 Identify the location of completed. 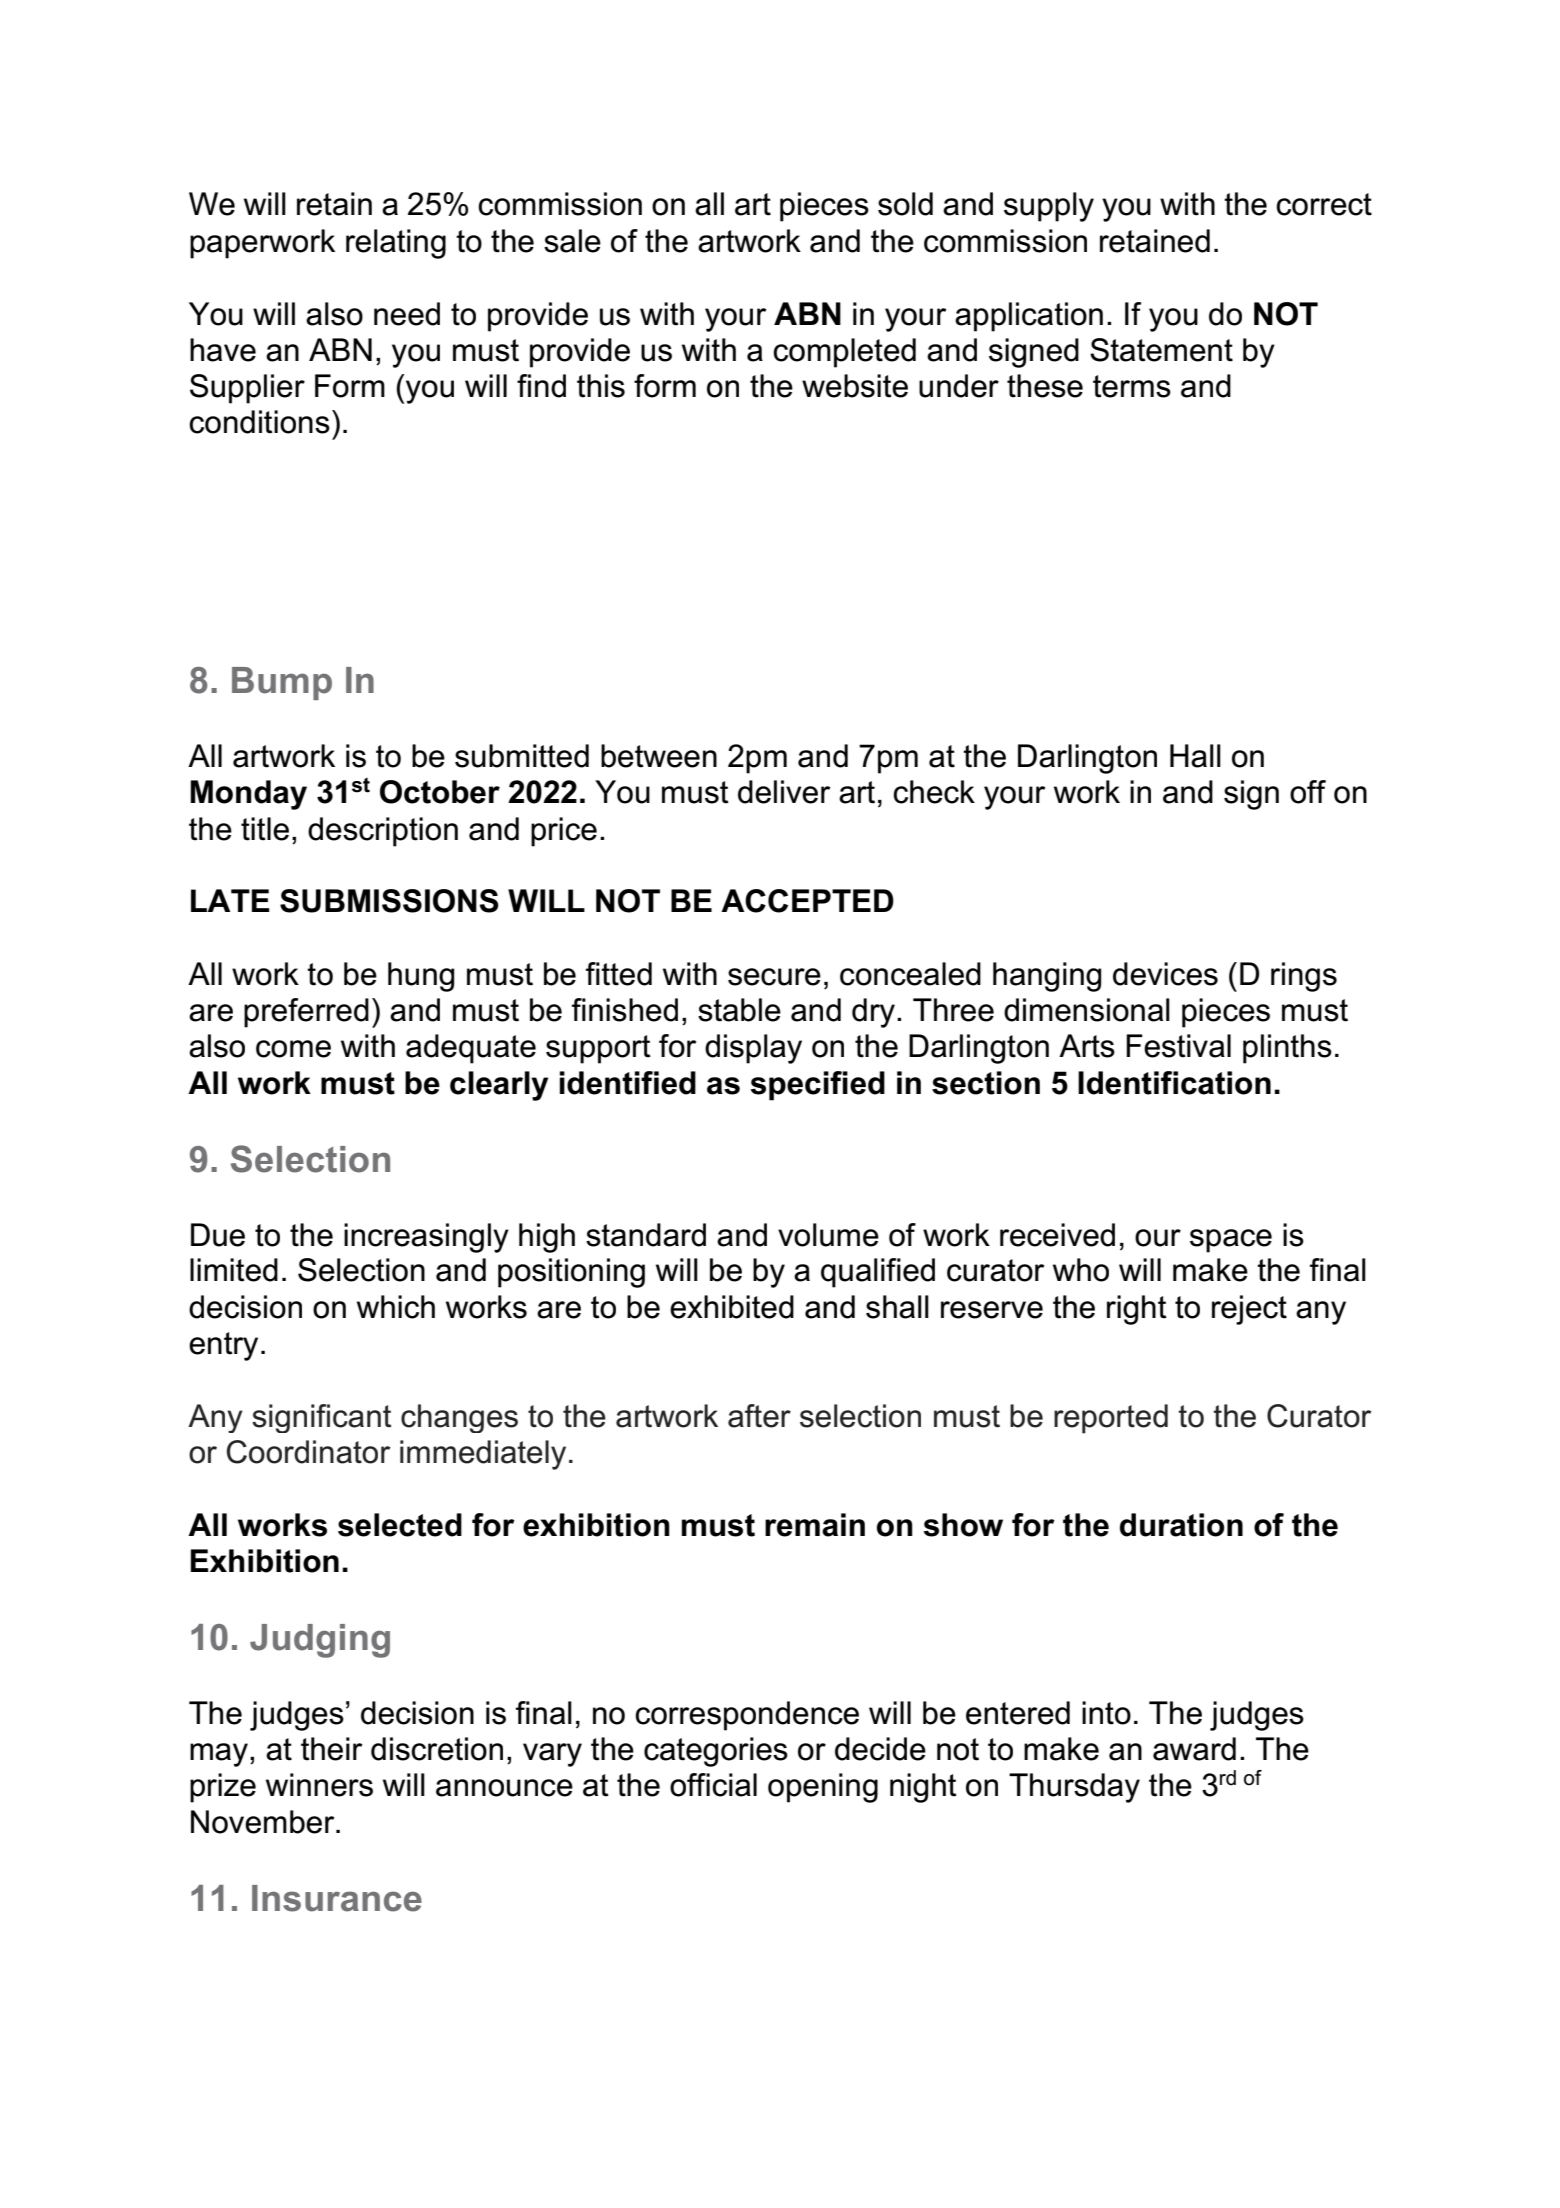
(844, 353).
